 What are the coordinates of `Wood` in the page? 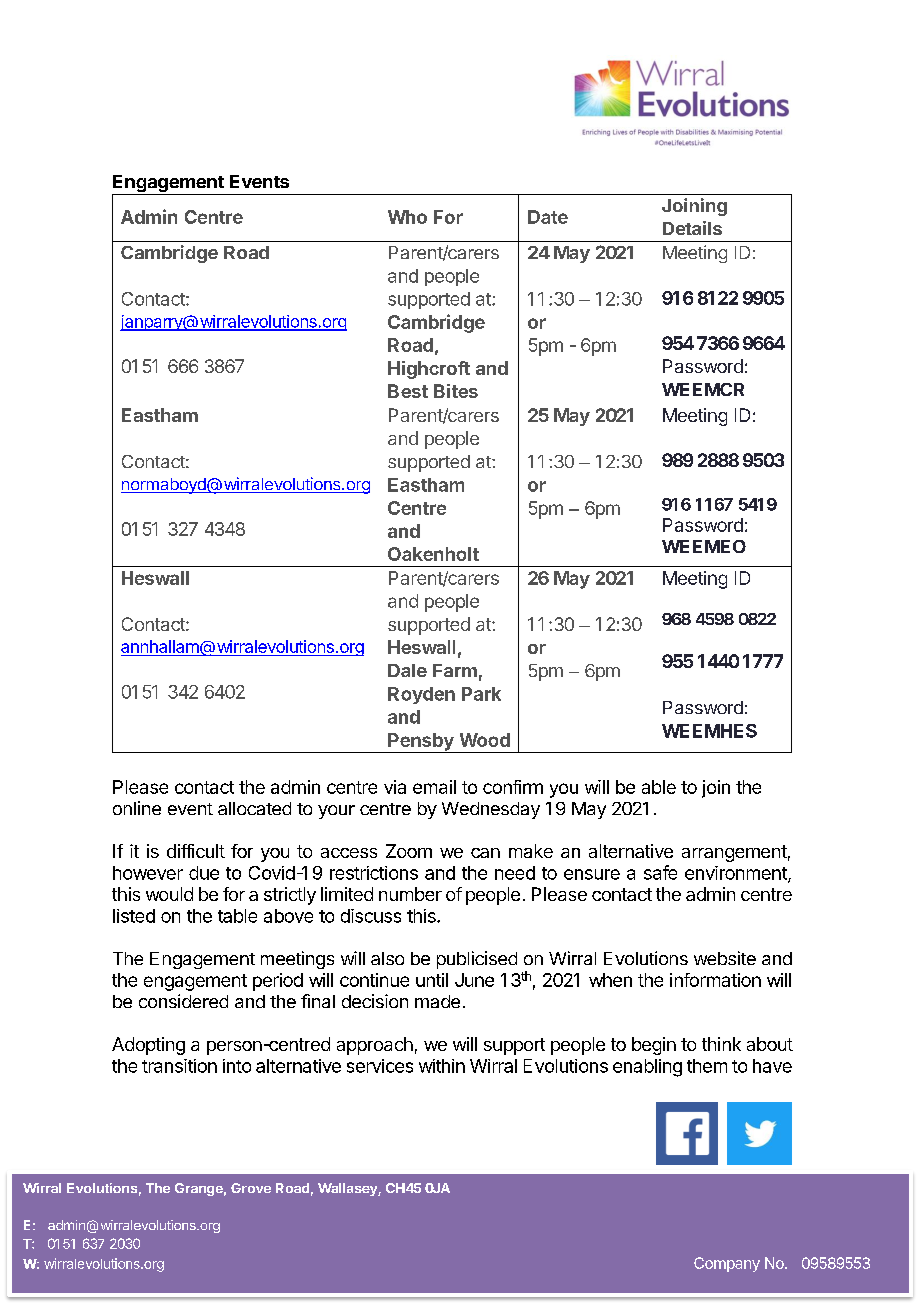 It's located at (485, 740).
